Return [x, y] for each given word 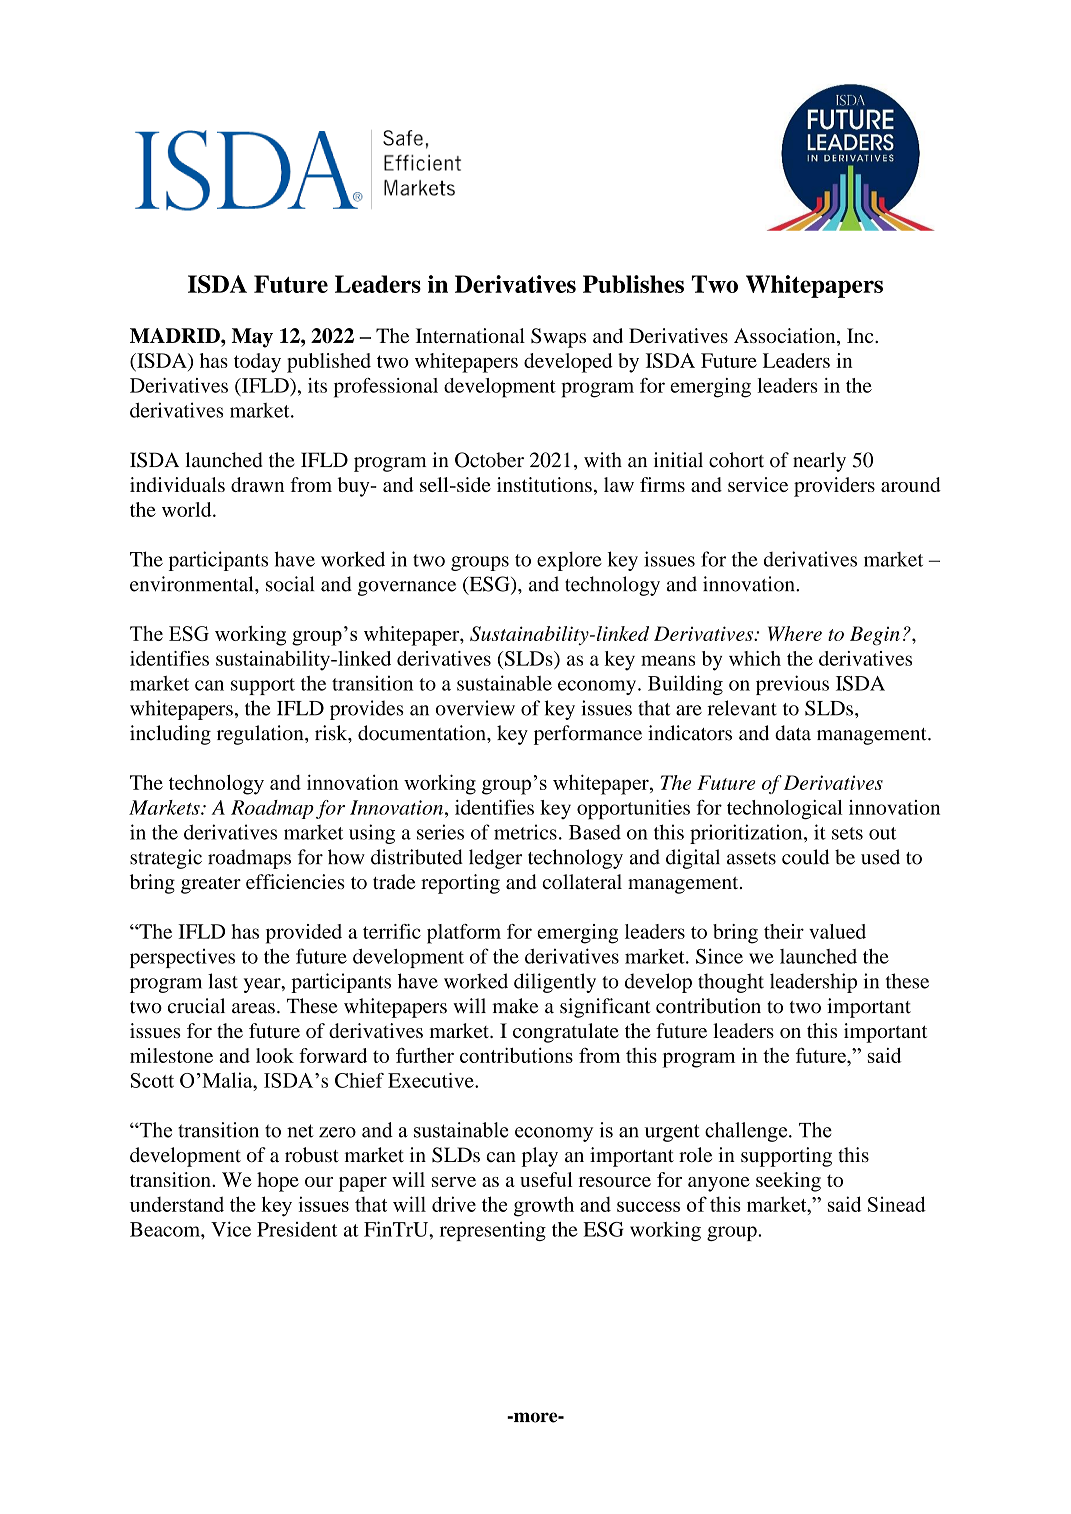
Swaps [558, 338]
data [793, 733]
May [252, 338]
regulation [261, 735]
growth [544, 1206]
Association [786, 337]
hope [278, 1182]
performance [588, 735]
